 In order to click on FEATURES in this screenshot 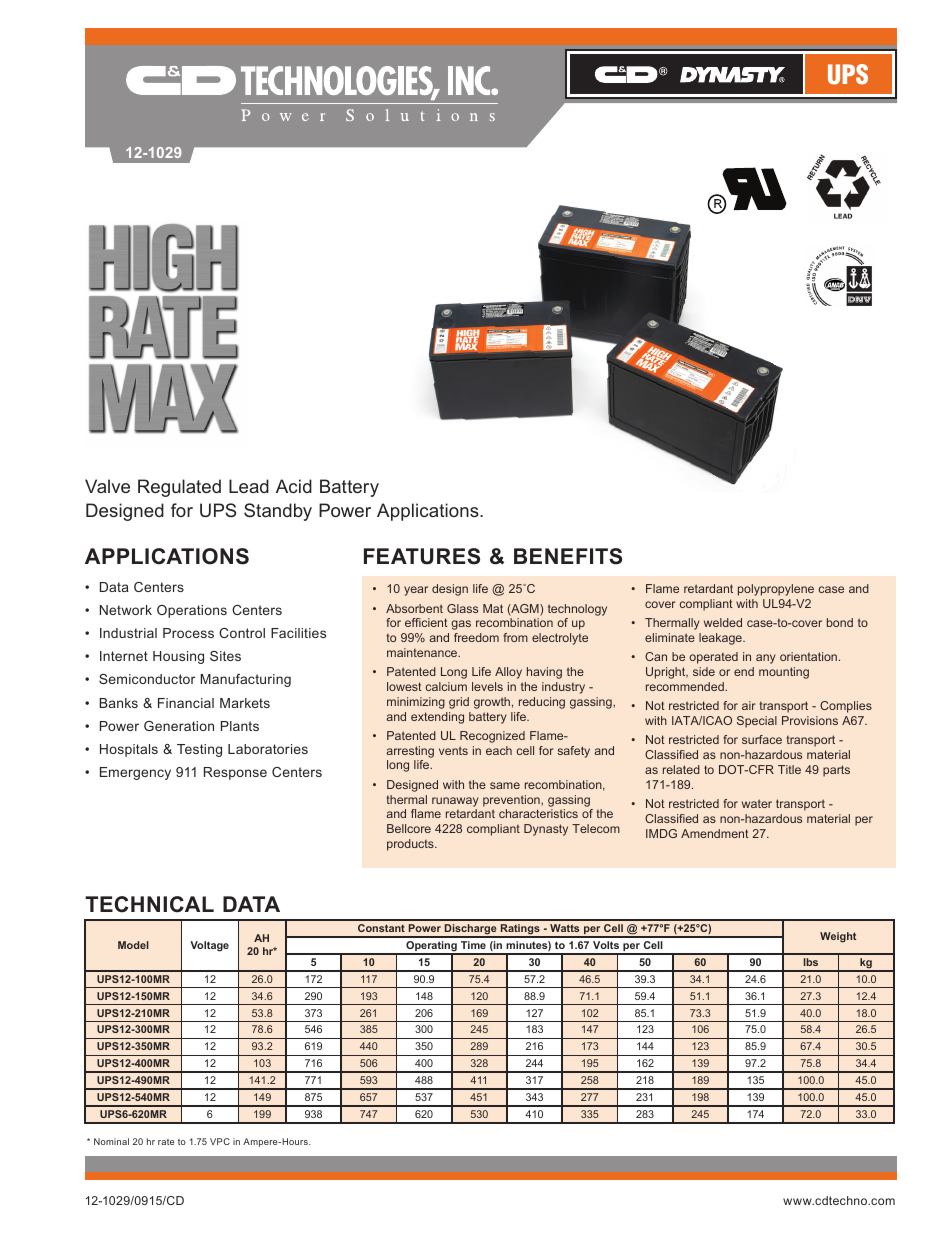, I will do `click(422, 556)`.
